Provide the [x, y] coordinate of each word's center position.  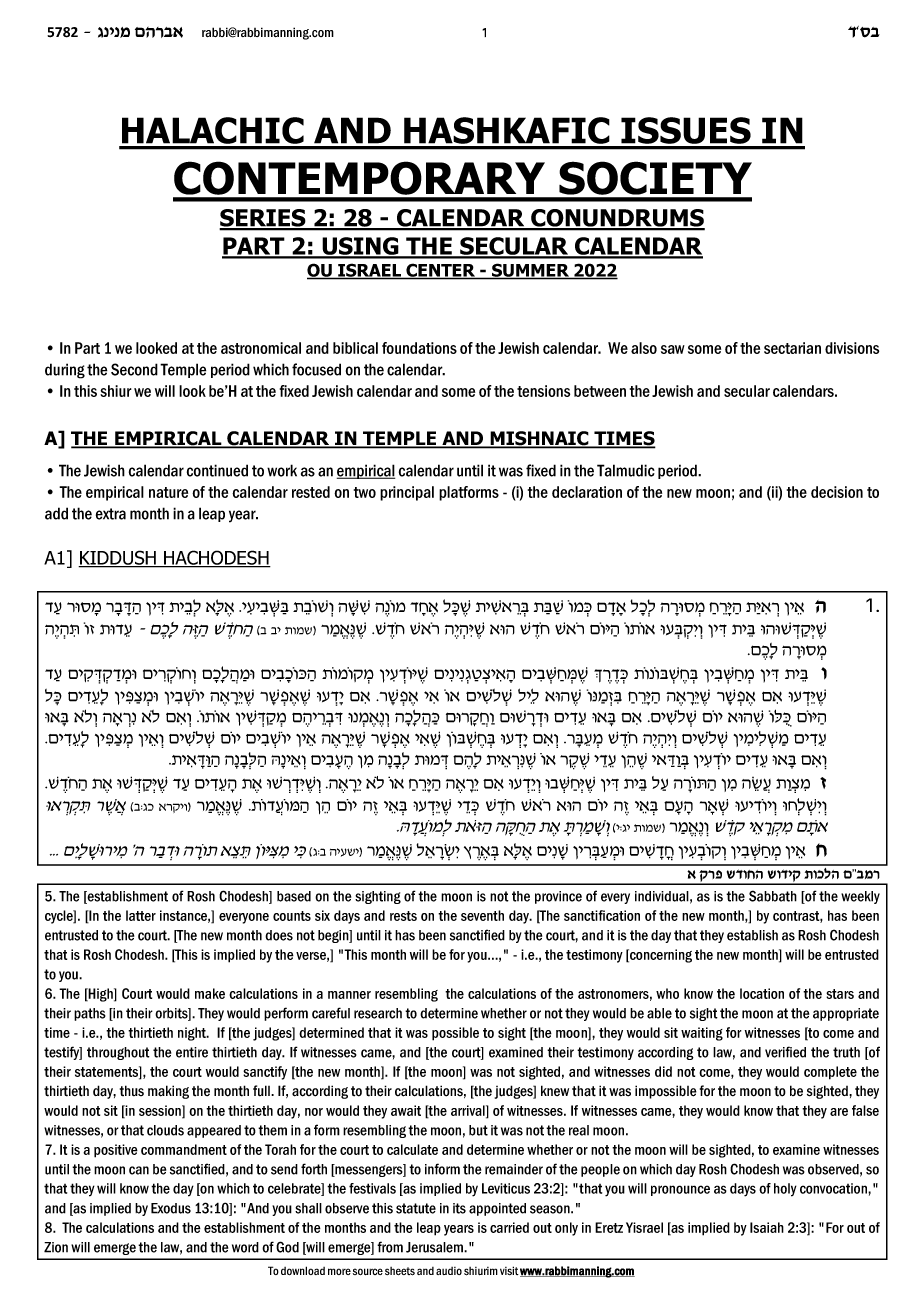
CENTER [441, 271]
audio [449, 1271]
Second [134, 369]
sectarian [792, 348]
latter [141, 915]
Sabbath [773, 896]
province [558, 897]
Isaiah [767, 1227]
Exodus [171, 1208]
